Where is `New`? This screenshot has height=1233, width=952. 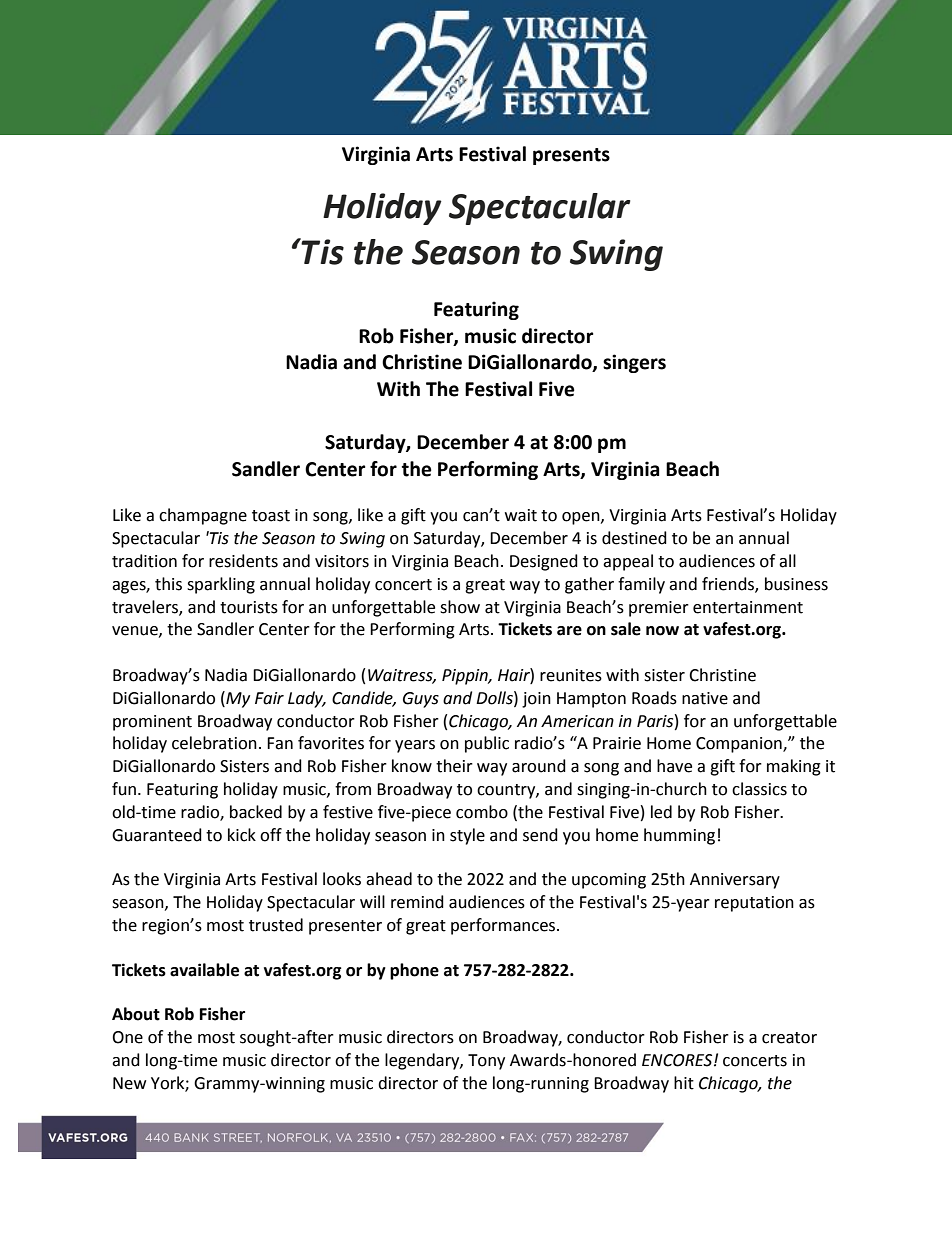 New is located at coordinates (129, 1083).
